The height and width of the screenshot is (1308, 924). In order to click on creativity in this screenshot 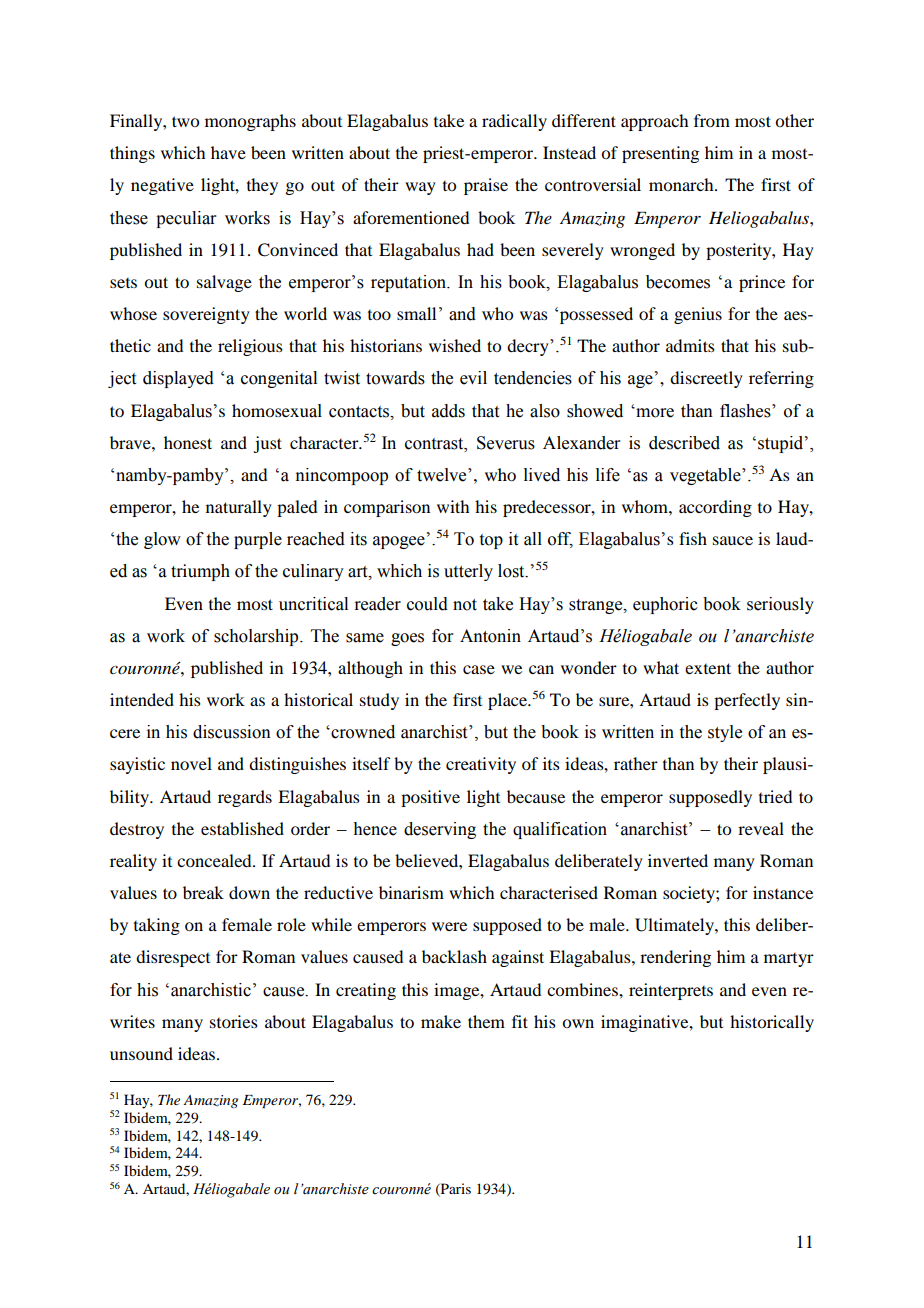, I will do `click(481, 765)`.
